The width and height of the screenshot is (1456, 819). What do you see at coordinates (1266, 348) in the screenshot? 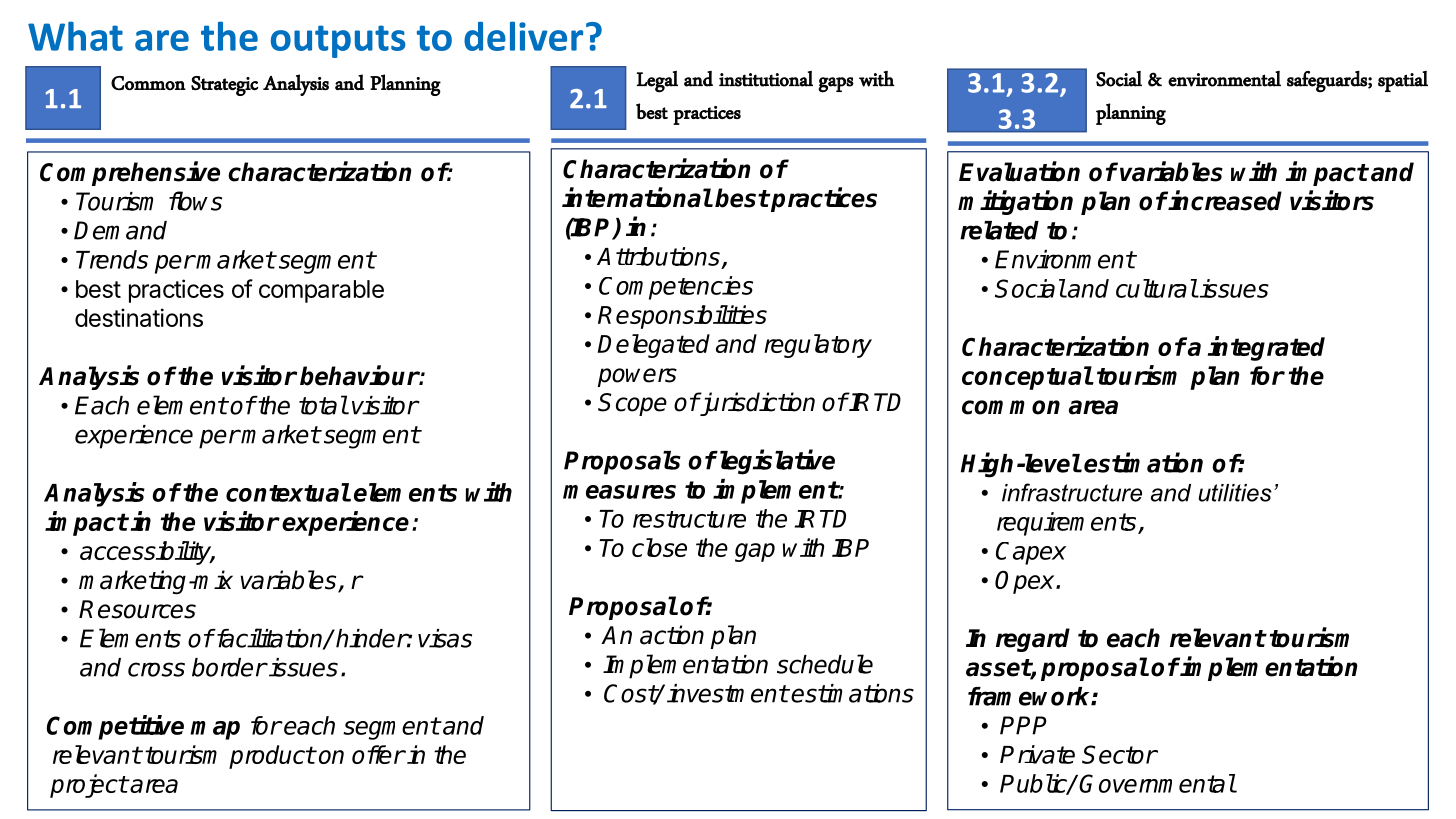
I see `integrated` at bounding box center [1266, 348].
